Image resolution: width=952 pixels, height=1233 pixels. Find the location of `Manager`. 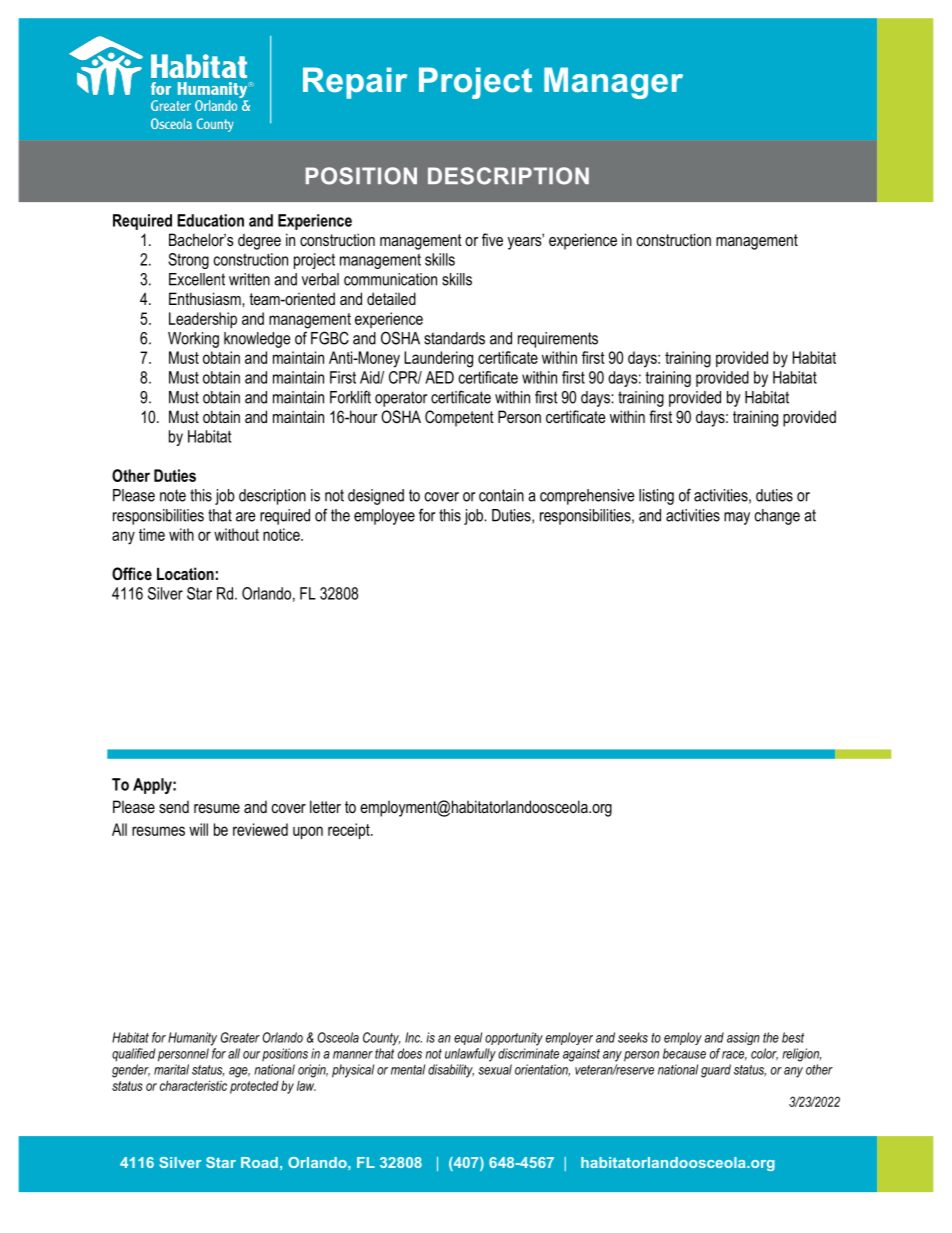

Manager is located at coordinates (613, 83).
